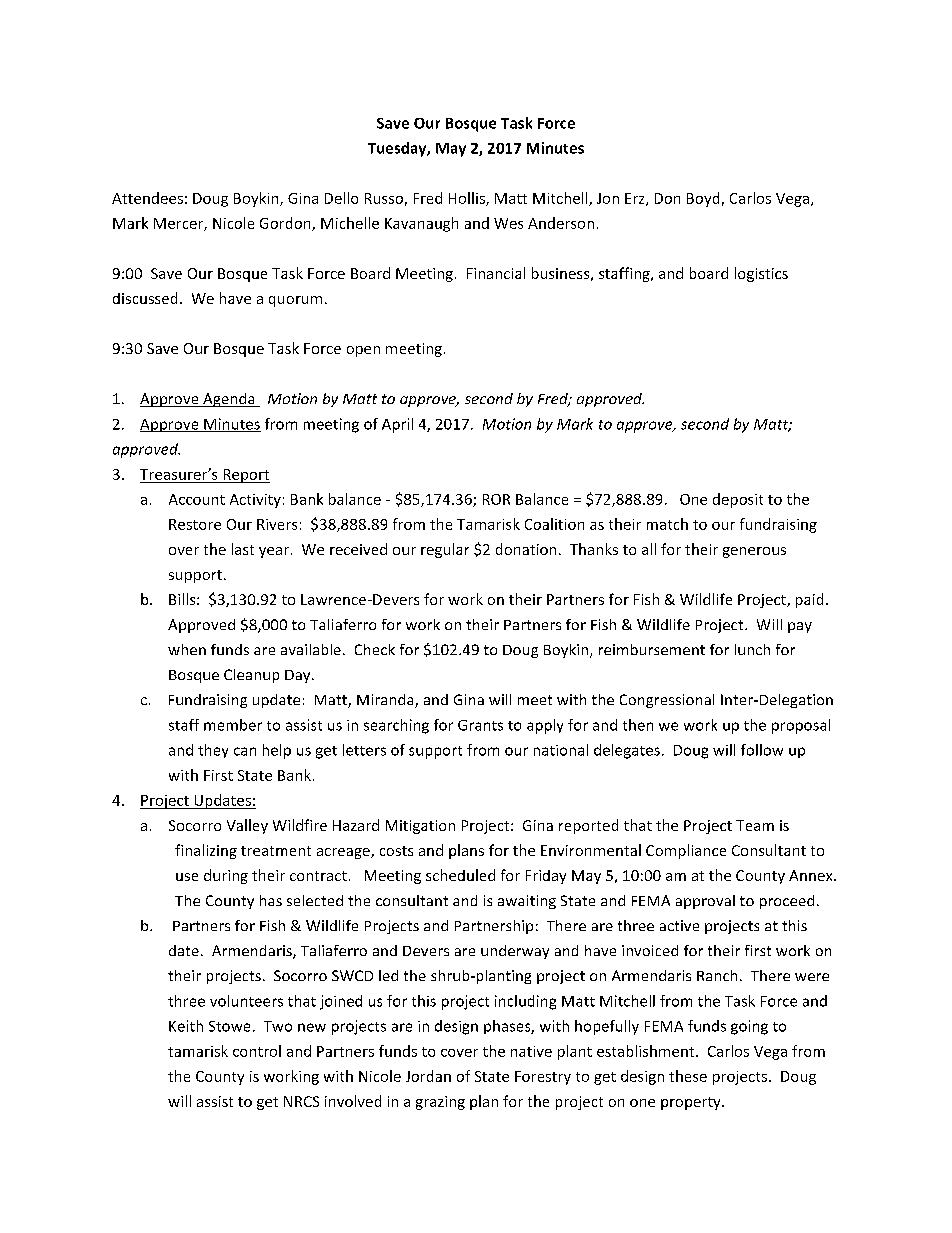 The height and width of the document is (1233, 952). Describe the element at coordinates (187, 649) in the document. I see `when` at that location.
